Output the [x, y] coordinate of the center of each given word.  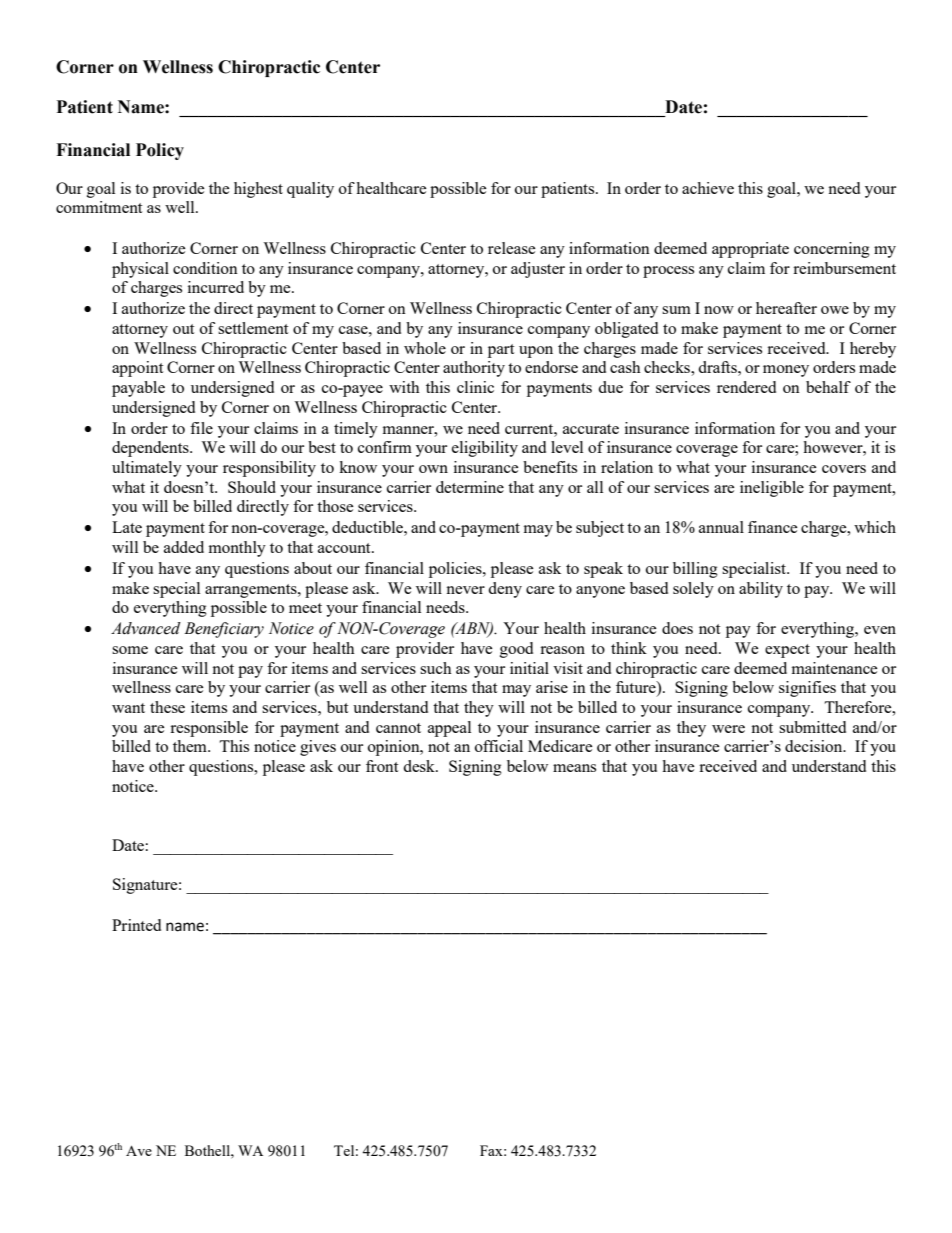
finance [773, 527]
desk [420, 766]
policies [456, 570]
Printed [136, 925]
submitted [812, 727]
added [184, 547]
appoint [137, 369]
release [512, 248]
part [501, 351]
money [786, 371]
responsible [209, 729]
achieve [708, 188]
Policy [160, 151]
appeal [449, 729]
